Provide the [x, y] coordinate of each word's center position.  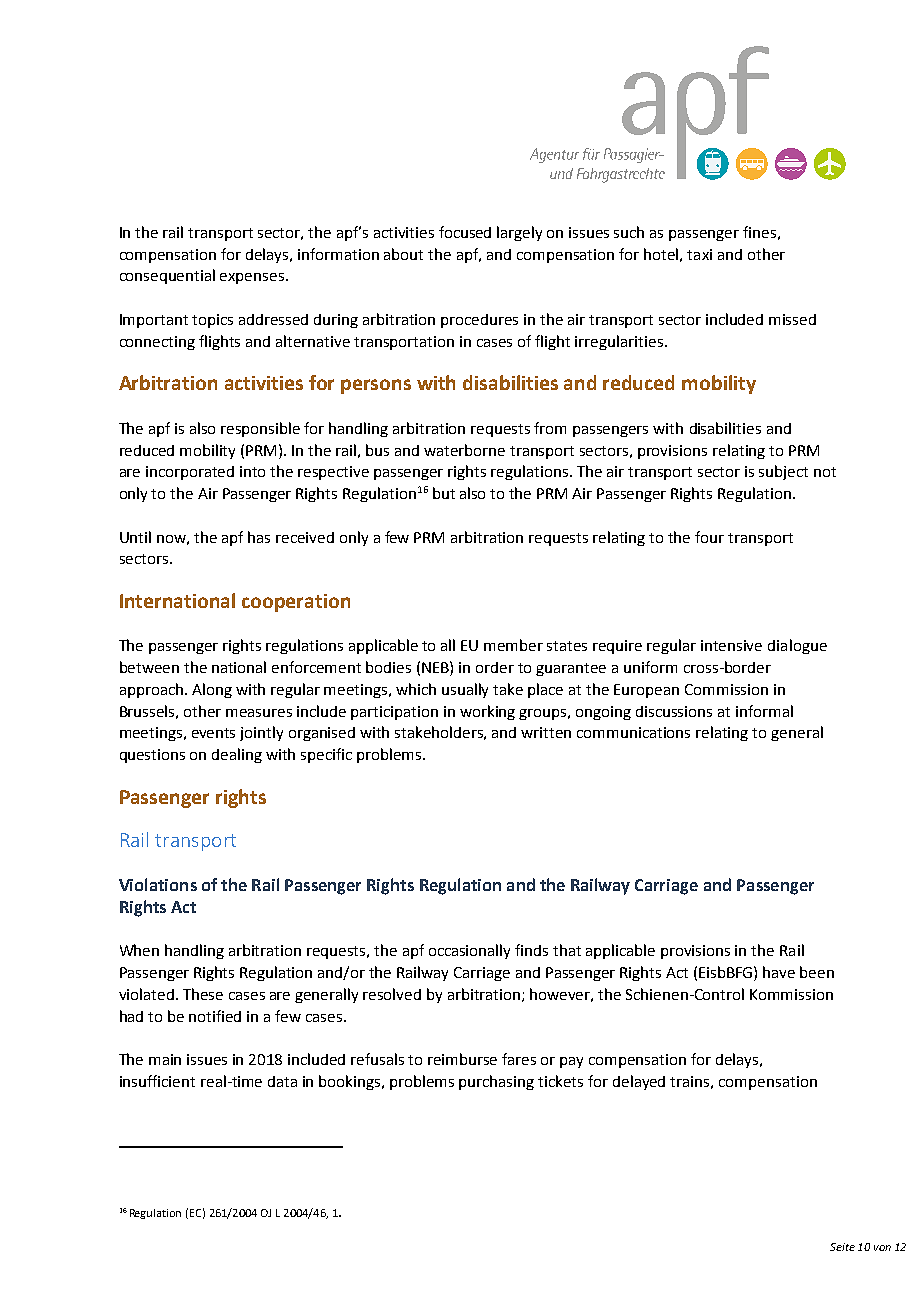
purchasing [496, 1082]
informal [764, 711]
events [213, 733]
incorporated [190, 473]
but [444, 493]
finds [531, 950]
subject [783, 472]
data [282, 1081]
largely [519, 233]
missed [792, 319]
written [546, 732]
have [779, 972]
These [203, 994]
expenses [253, 278]
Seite [842, 1247]
